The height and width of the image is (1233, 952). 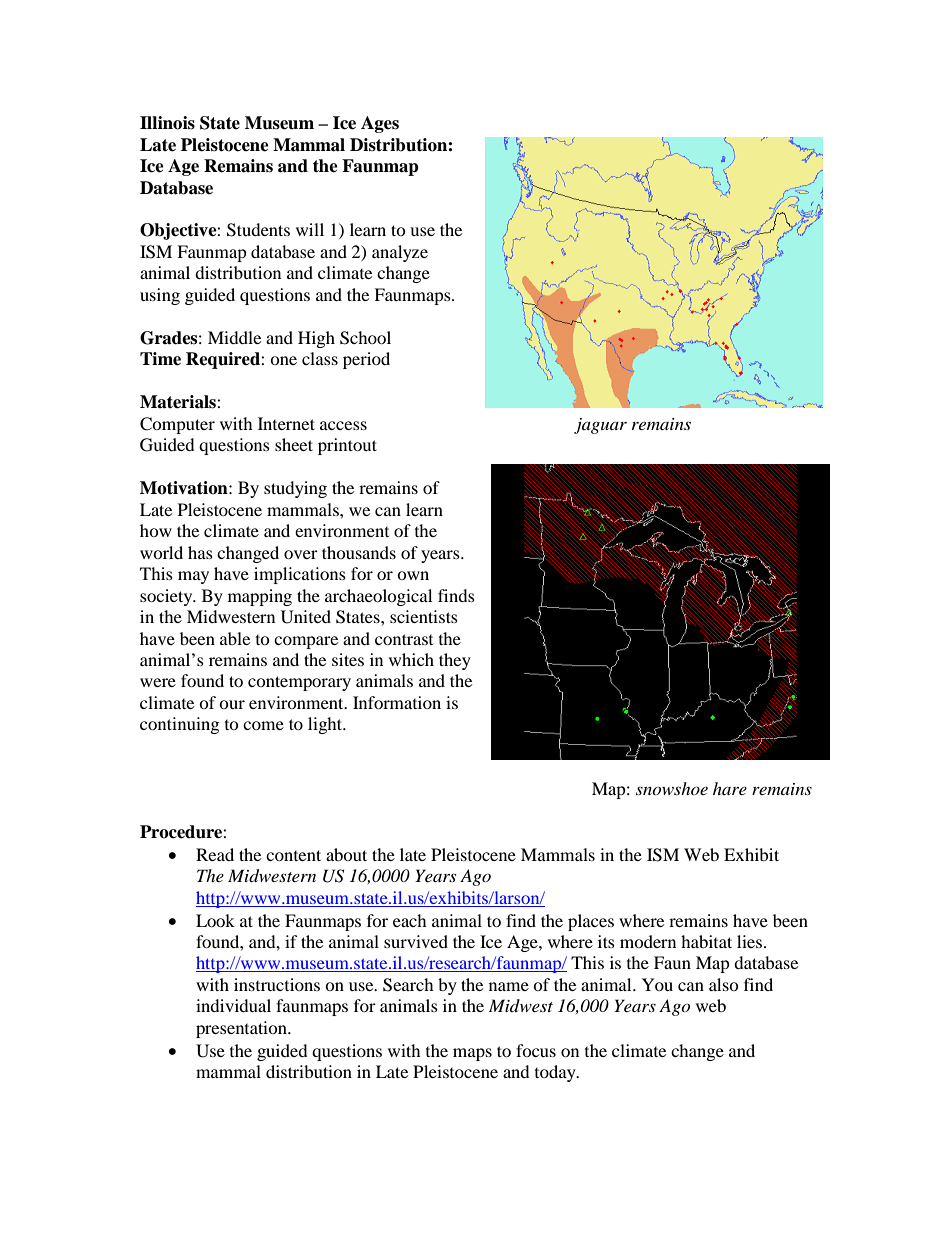 I want to click on School, so click(x=365, y=338).
